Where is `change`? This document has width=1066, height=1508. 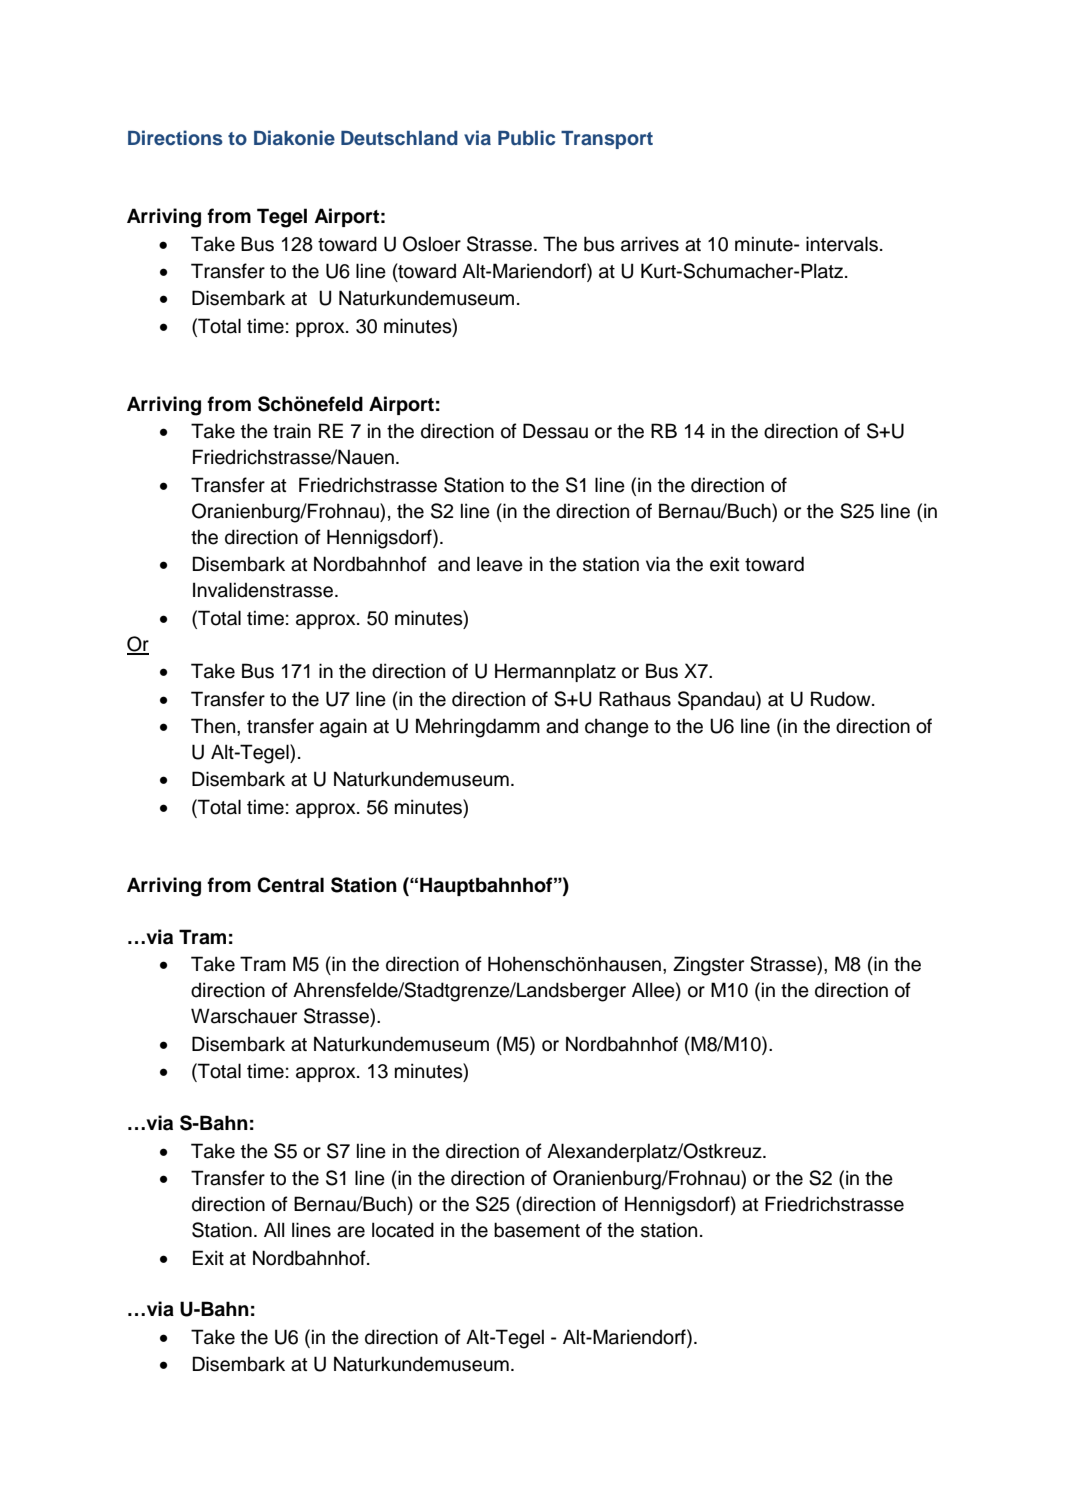 change is located at coordinates (617, 728).
